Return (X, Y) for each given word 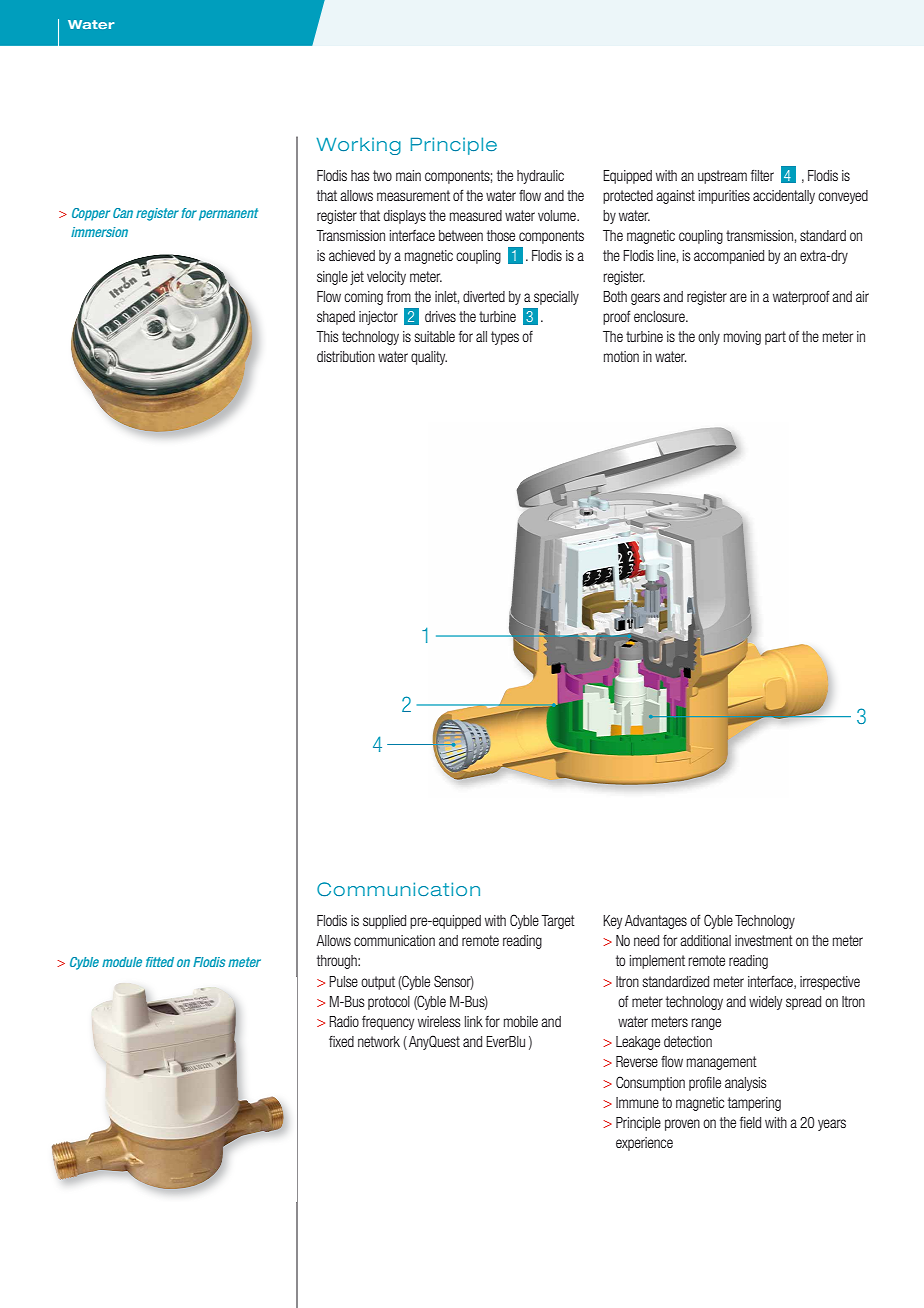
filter (762, 175)
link (474, 1021)
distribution (346, 356)
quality (429, 358)
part (775, 338)
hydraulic (540, 177)
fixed (341, 1041)
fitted (160, 962)
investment (764, 940)
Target (558, 922)
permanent (228, 214)
